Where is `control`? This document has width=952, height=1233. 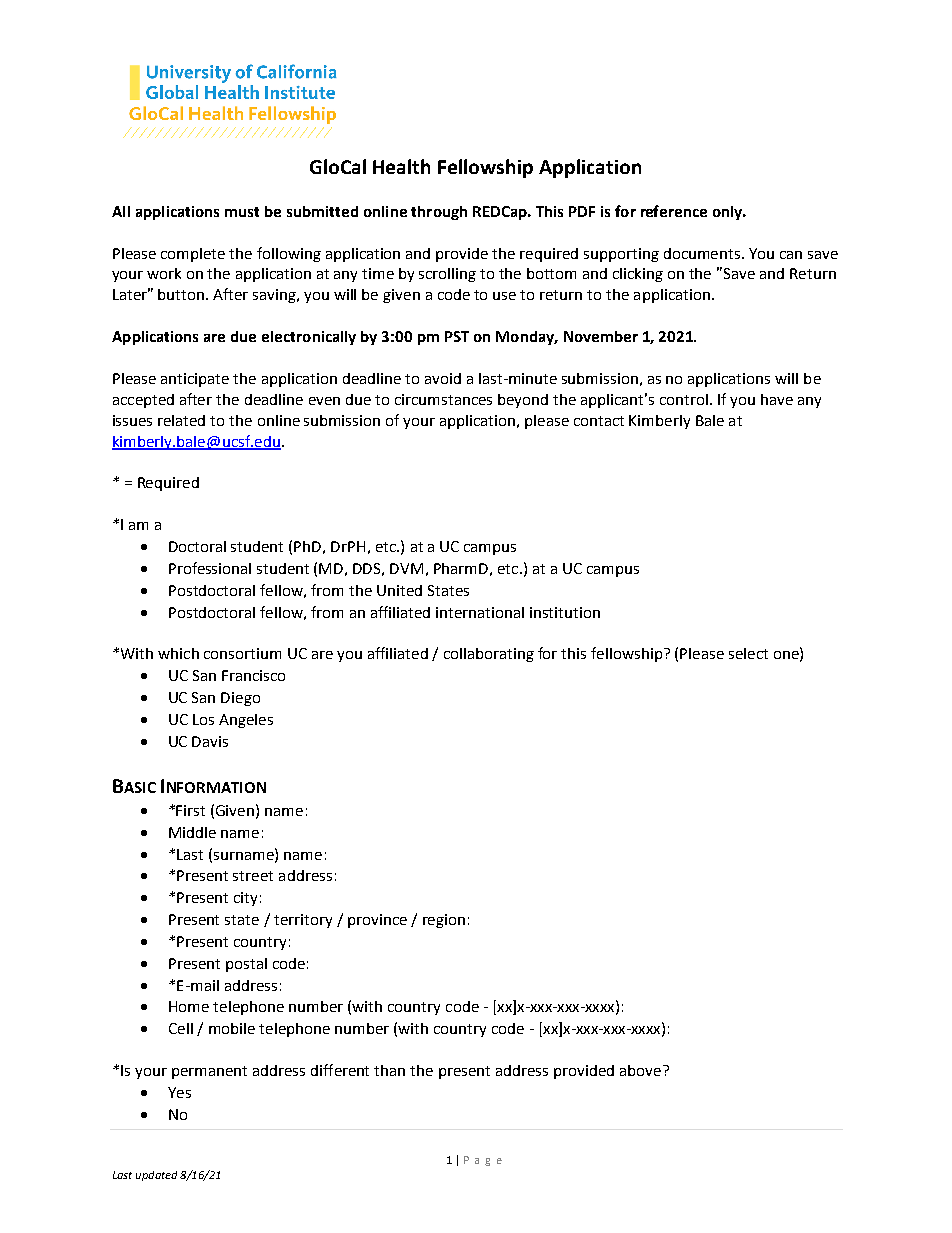 control is located at coordinates (684, 399).
